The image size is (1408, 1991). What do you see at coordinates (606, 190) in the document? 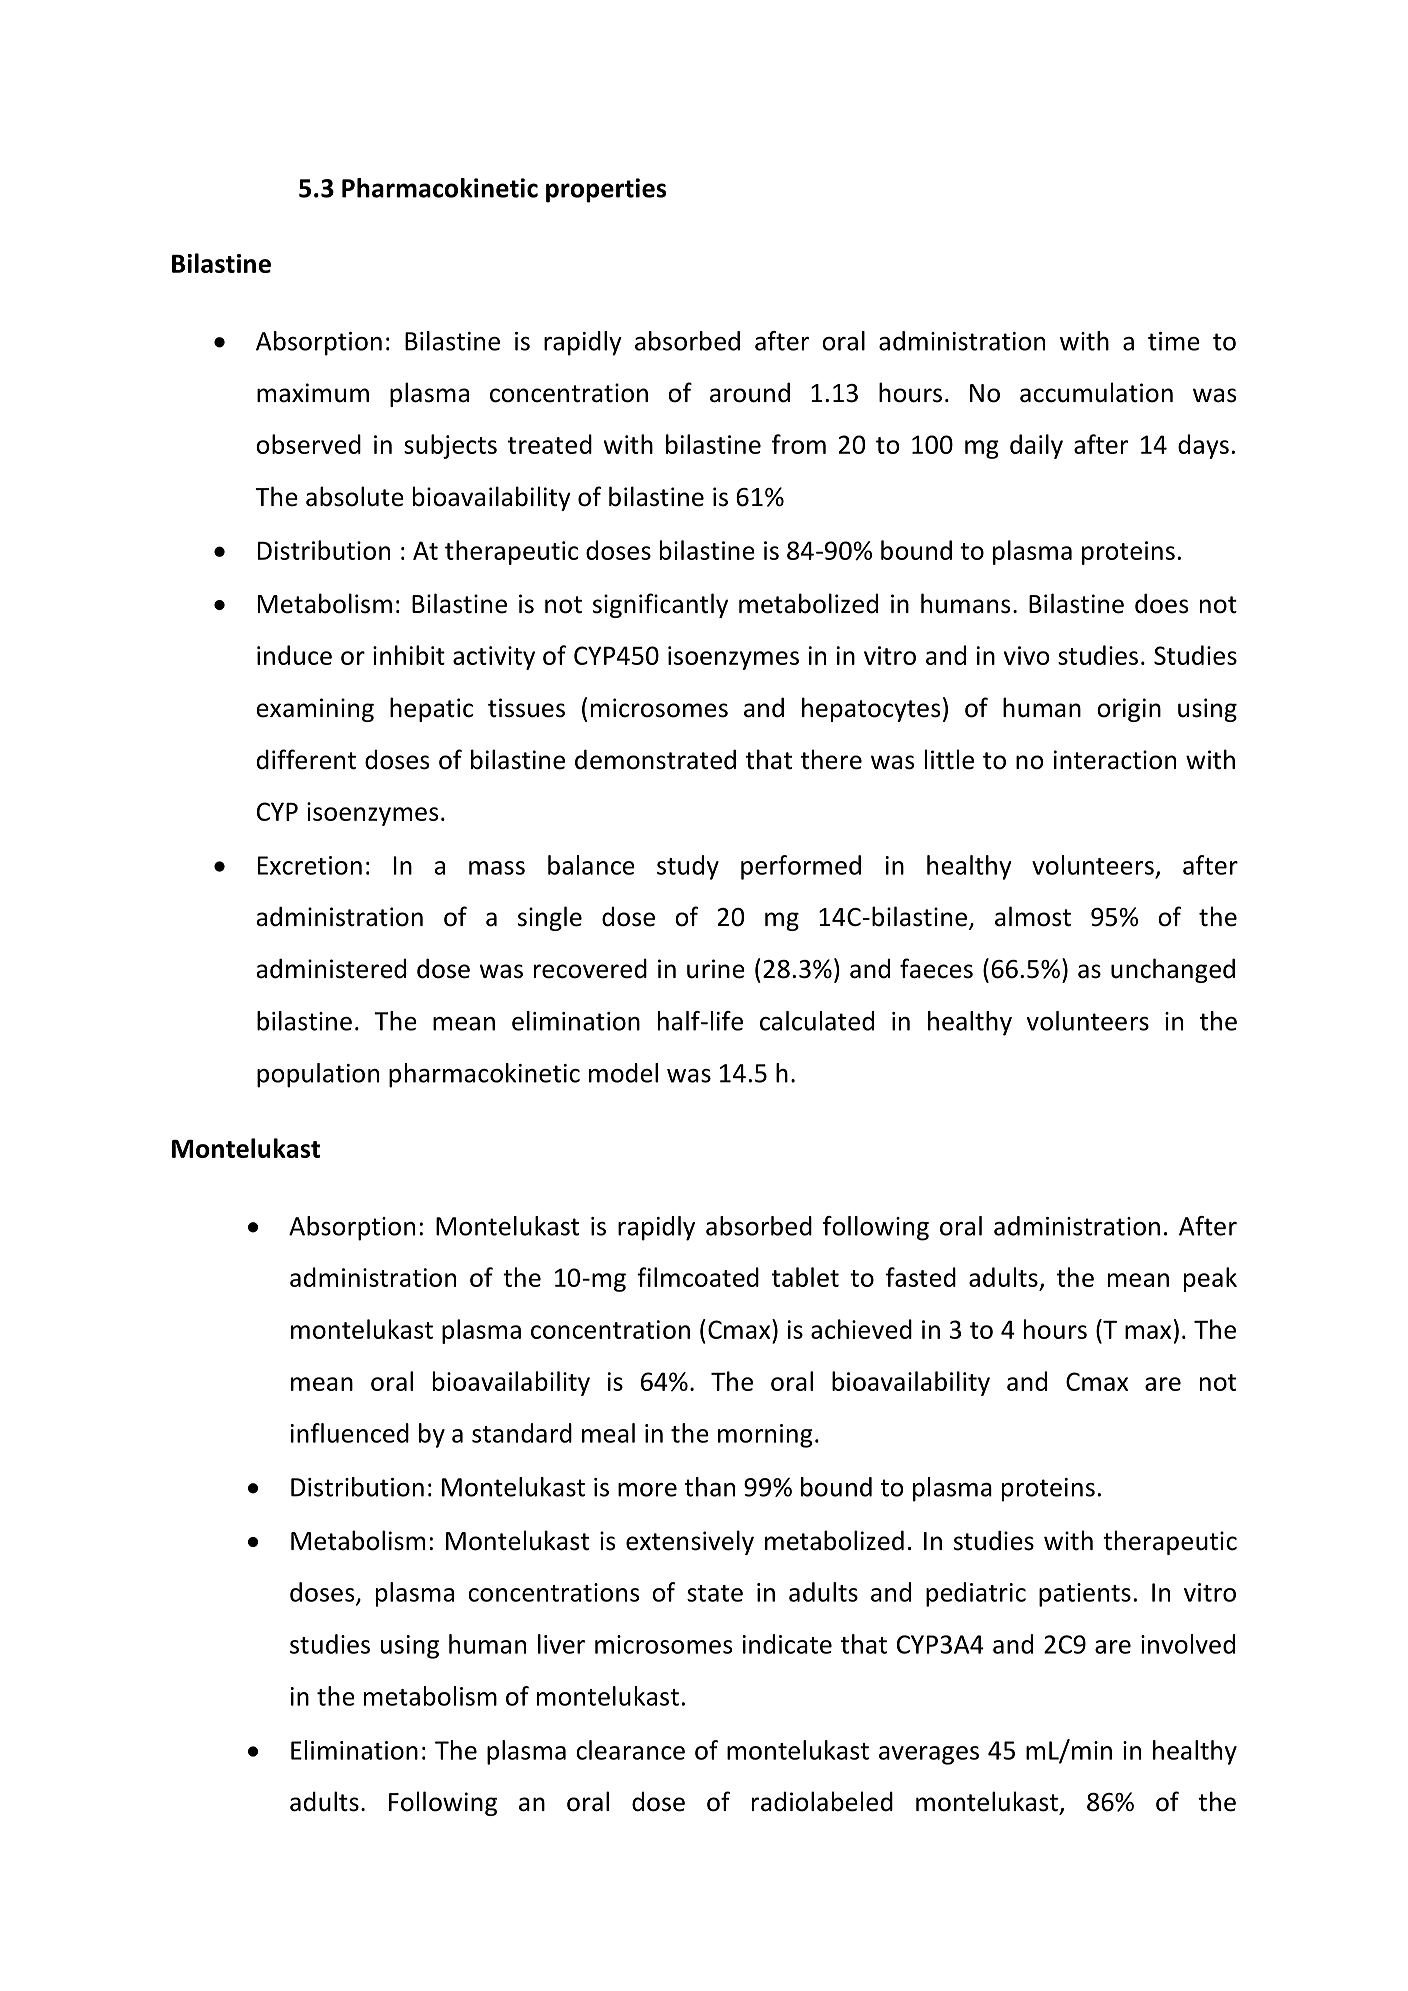
I see `properties` at bounding box center [606, 190].
